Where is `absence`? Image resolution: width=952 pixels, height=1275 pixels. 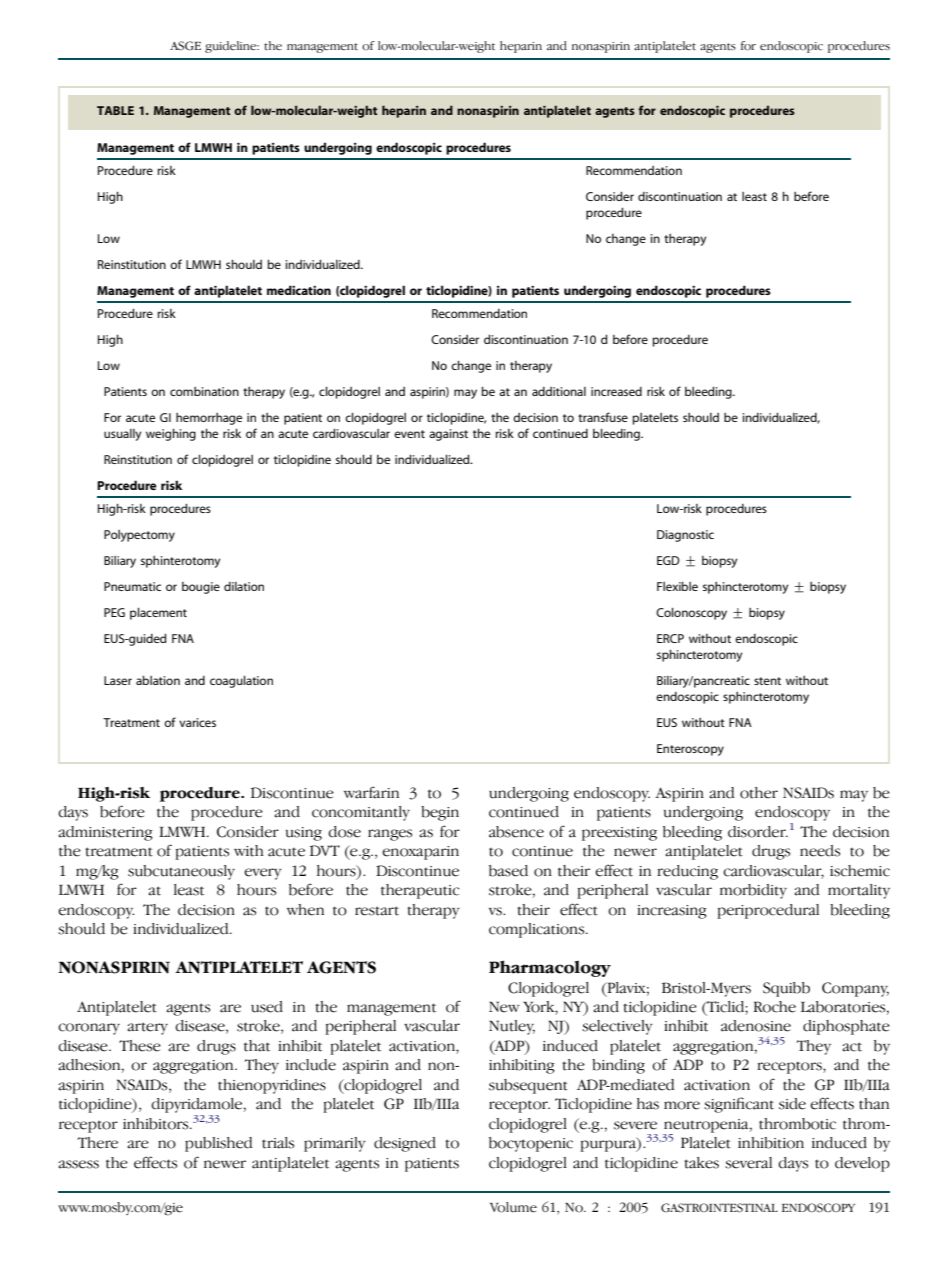 absence is located at coordinates (516, 832).
